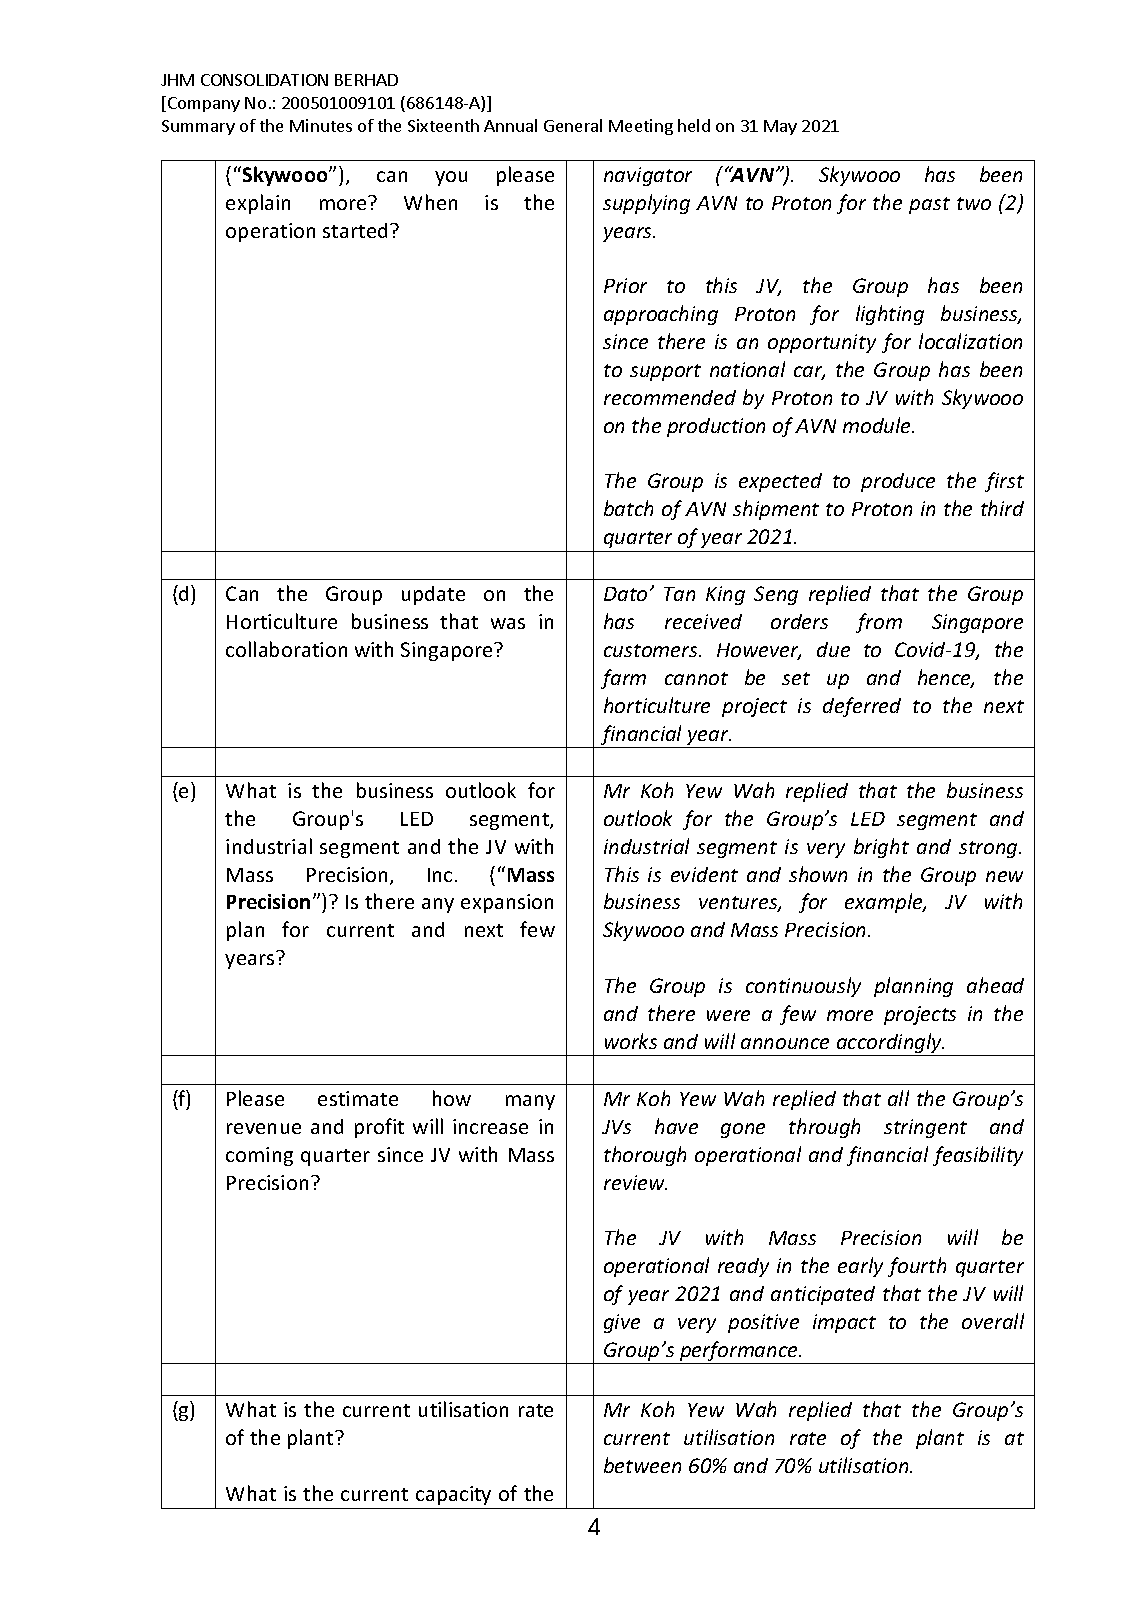 The width and height of the image is (1132, 1600). Describe the element at coordinates (929, 205) in the image. I see `past` at that location.
